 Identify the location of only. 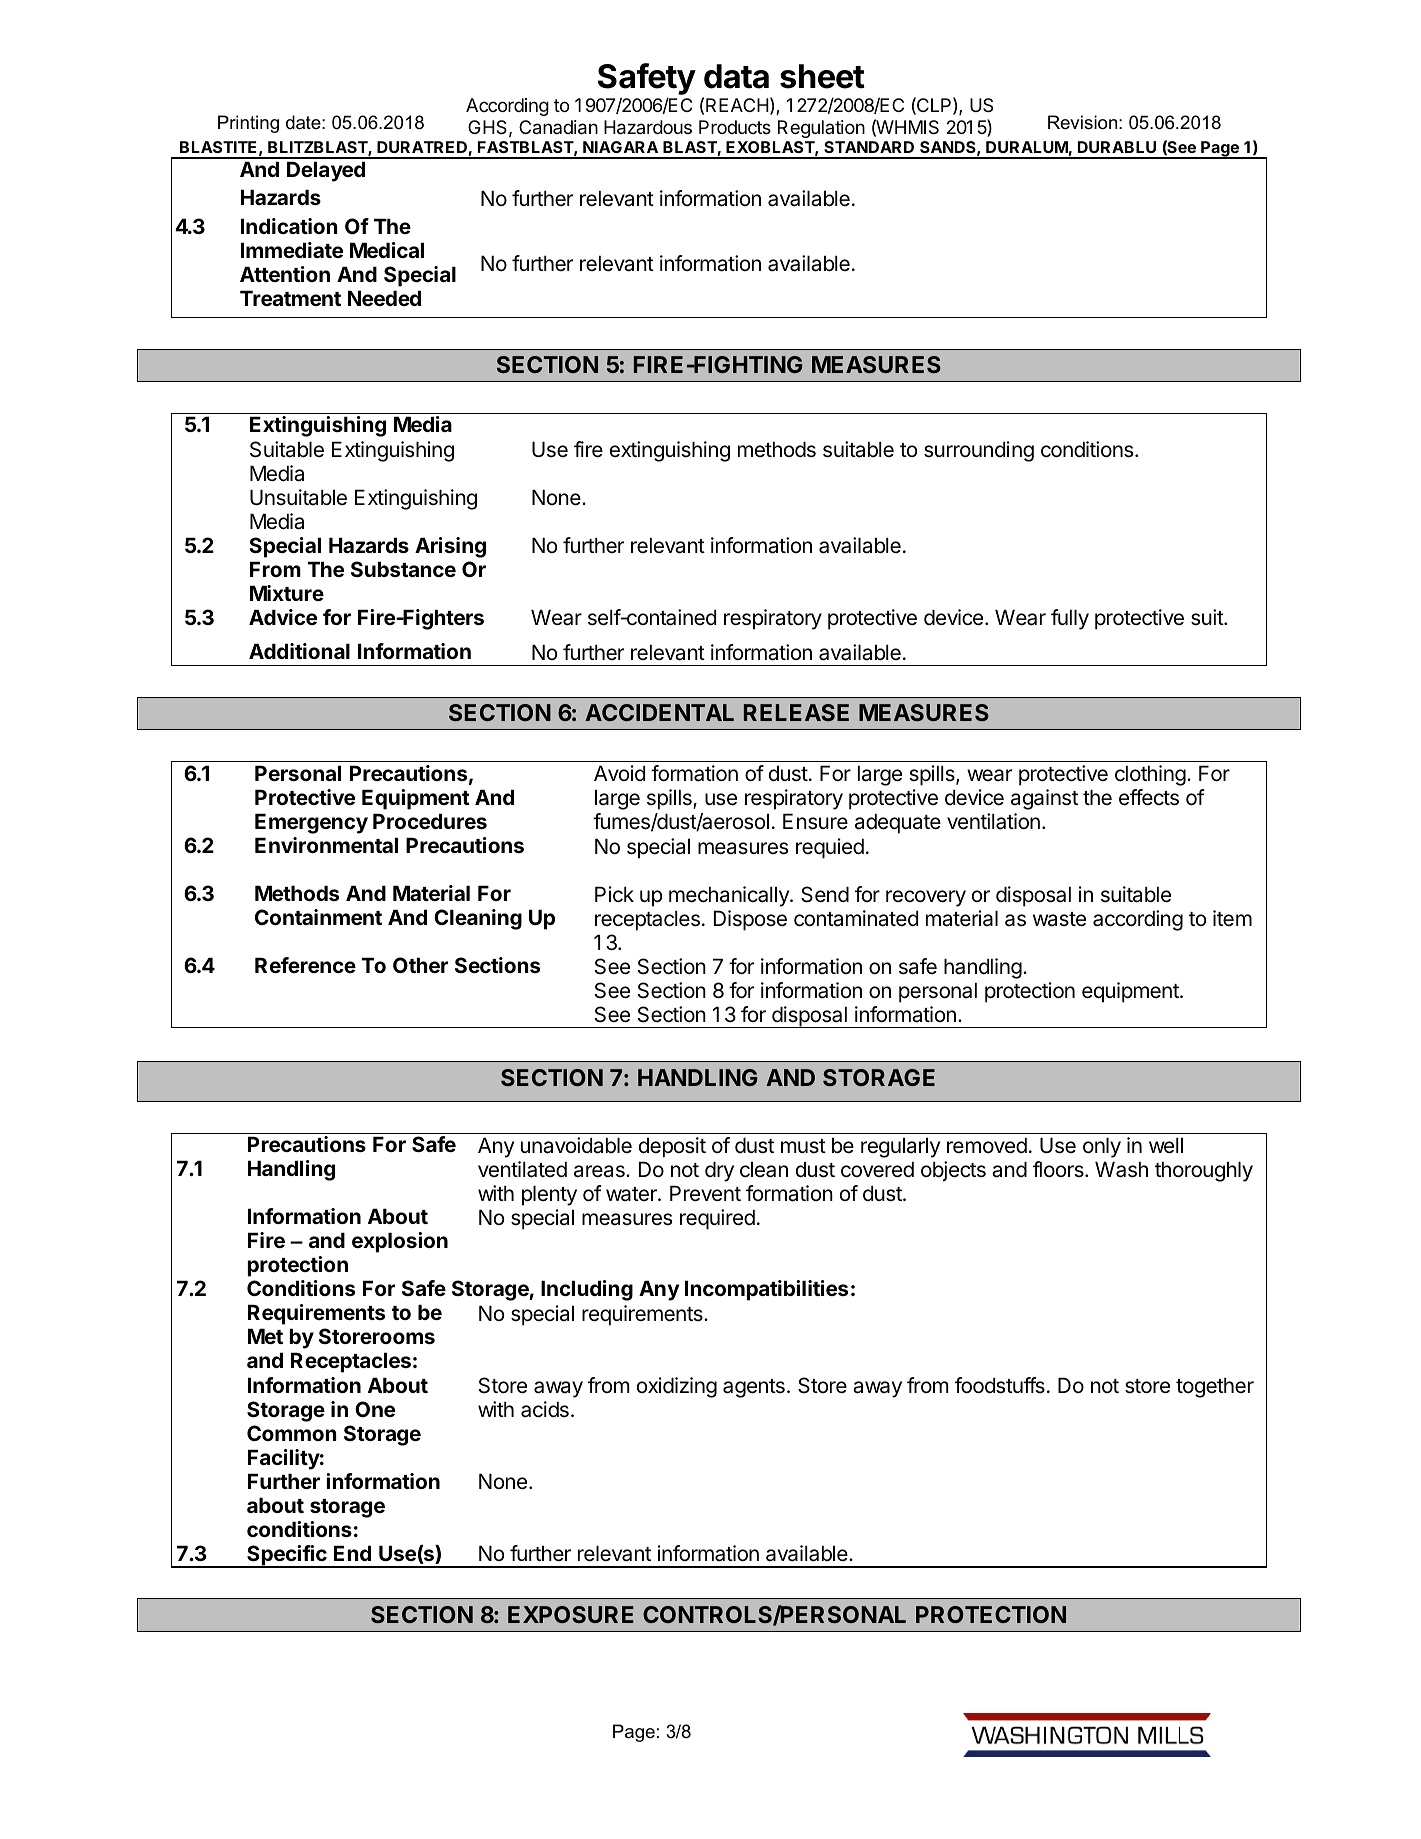
(1102, 1147).
